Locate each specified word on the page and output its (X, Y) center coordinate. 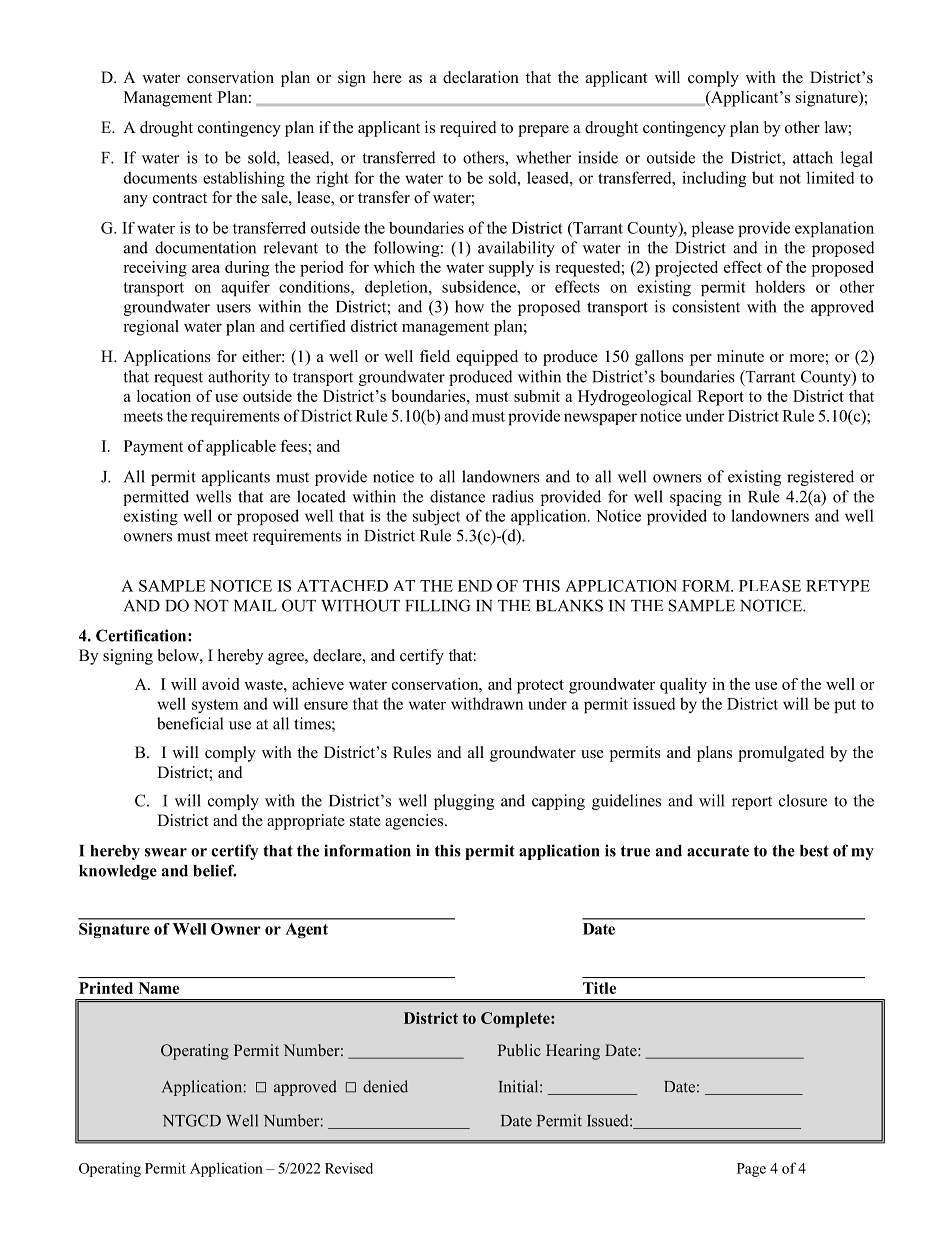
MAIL (255, 606)
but (763, 177)
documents (160, 177)
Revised (349, 1168)
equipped (487, 358)
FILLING (438, 605)
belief (214, 870)
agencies (415, 822)
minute (740, 356)
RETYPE (838, 586)
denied (385, 1086)
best (814, 851)
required (468, 129)
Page (751, 1170)
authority (239, 378)
